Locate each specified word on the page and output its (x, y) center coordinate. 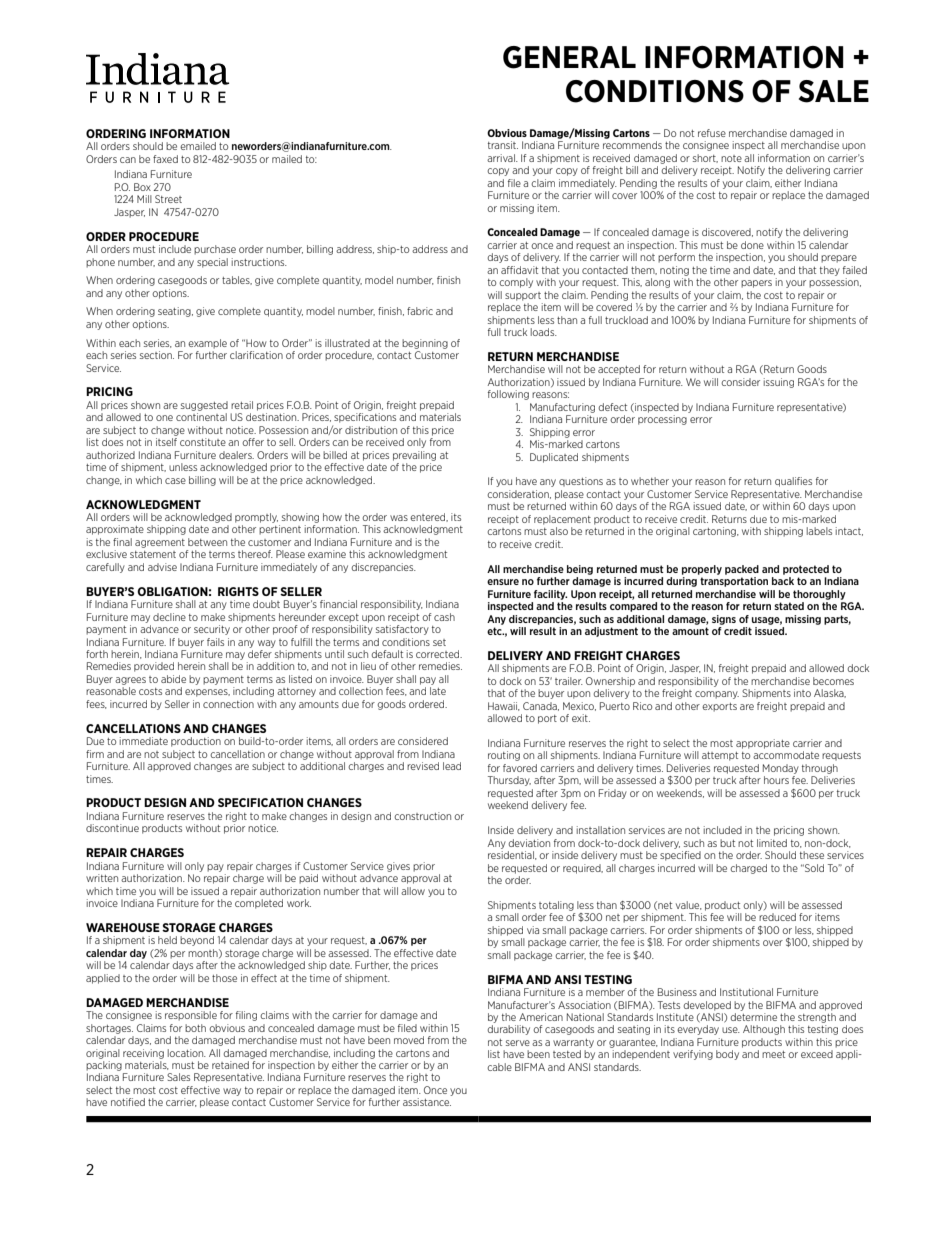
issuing (779, 383)
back (783, 581)
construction (422, 816)
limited (772, 843)
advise (162, 567)
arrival (502, 158)
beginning (425, 344)
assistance (427, 1102)
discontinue (112, 828)
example (207, 344)
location (187, 1053)
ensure (503, 582)
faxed (165, 159)
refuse (712, 133)
